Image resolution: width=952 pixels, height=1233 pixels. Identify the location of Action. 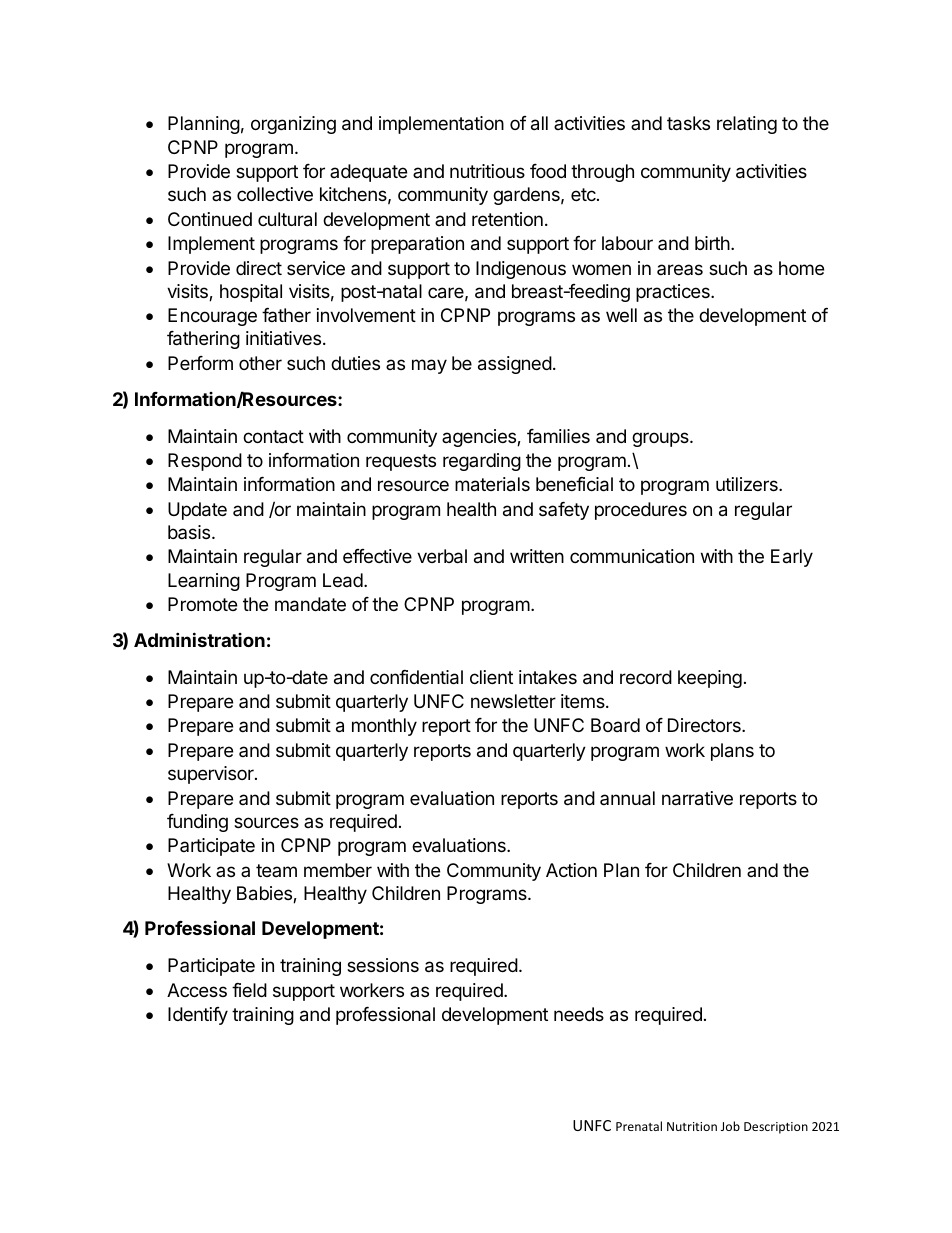
(571, 870).
